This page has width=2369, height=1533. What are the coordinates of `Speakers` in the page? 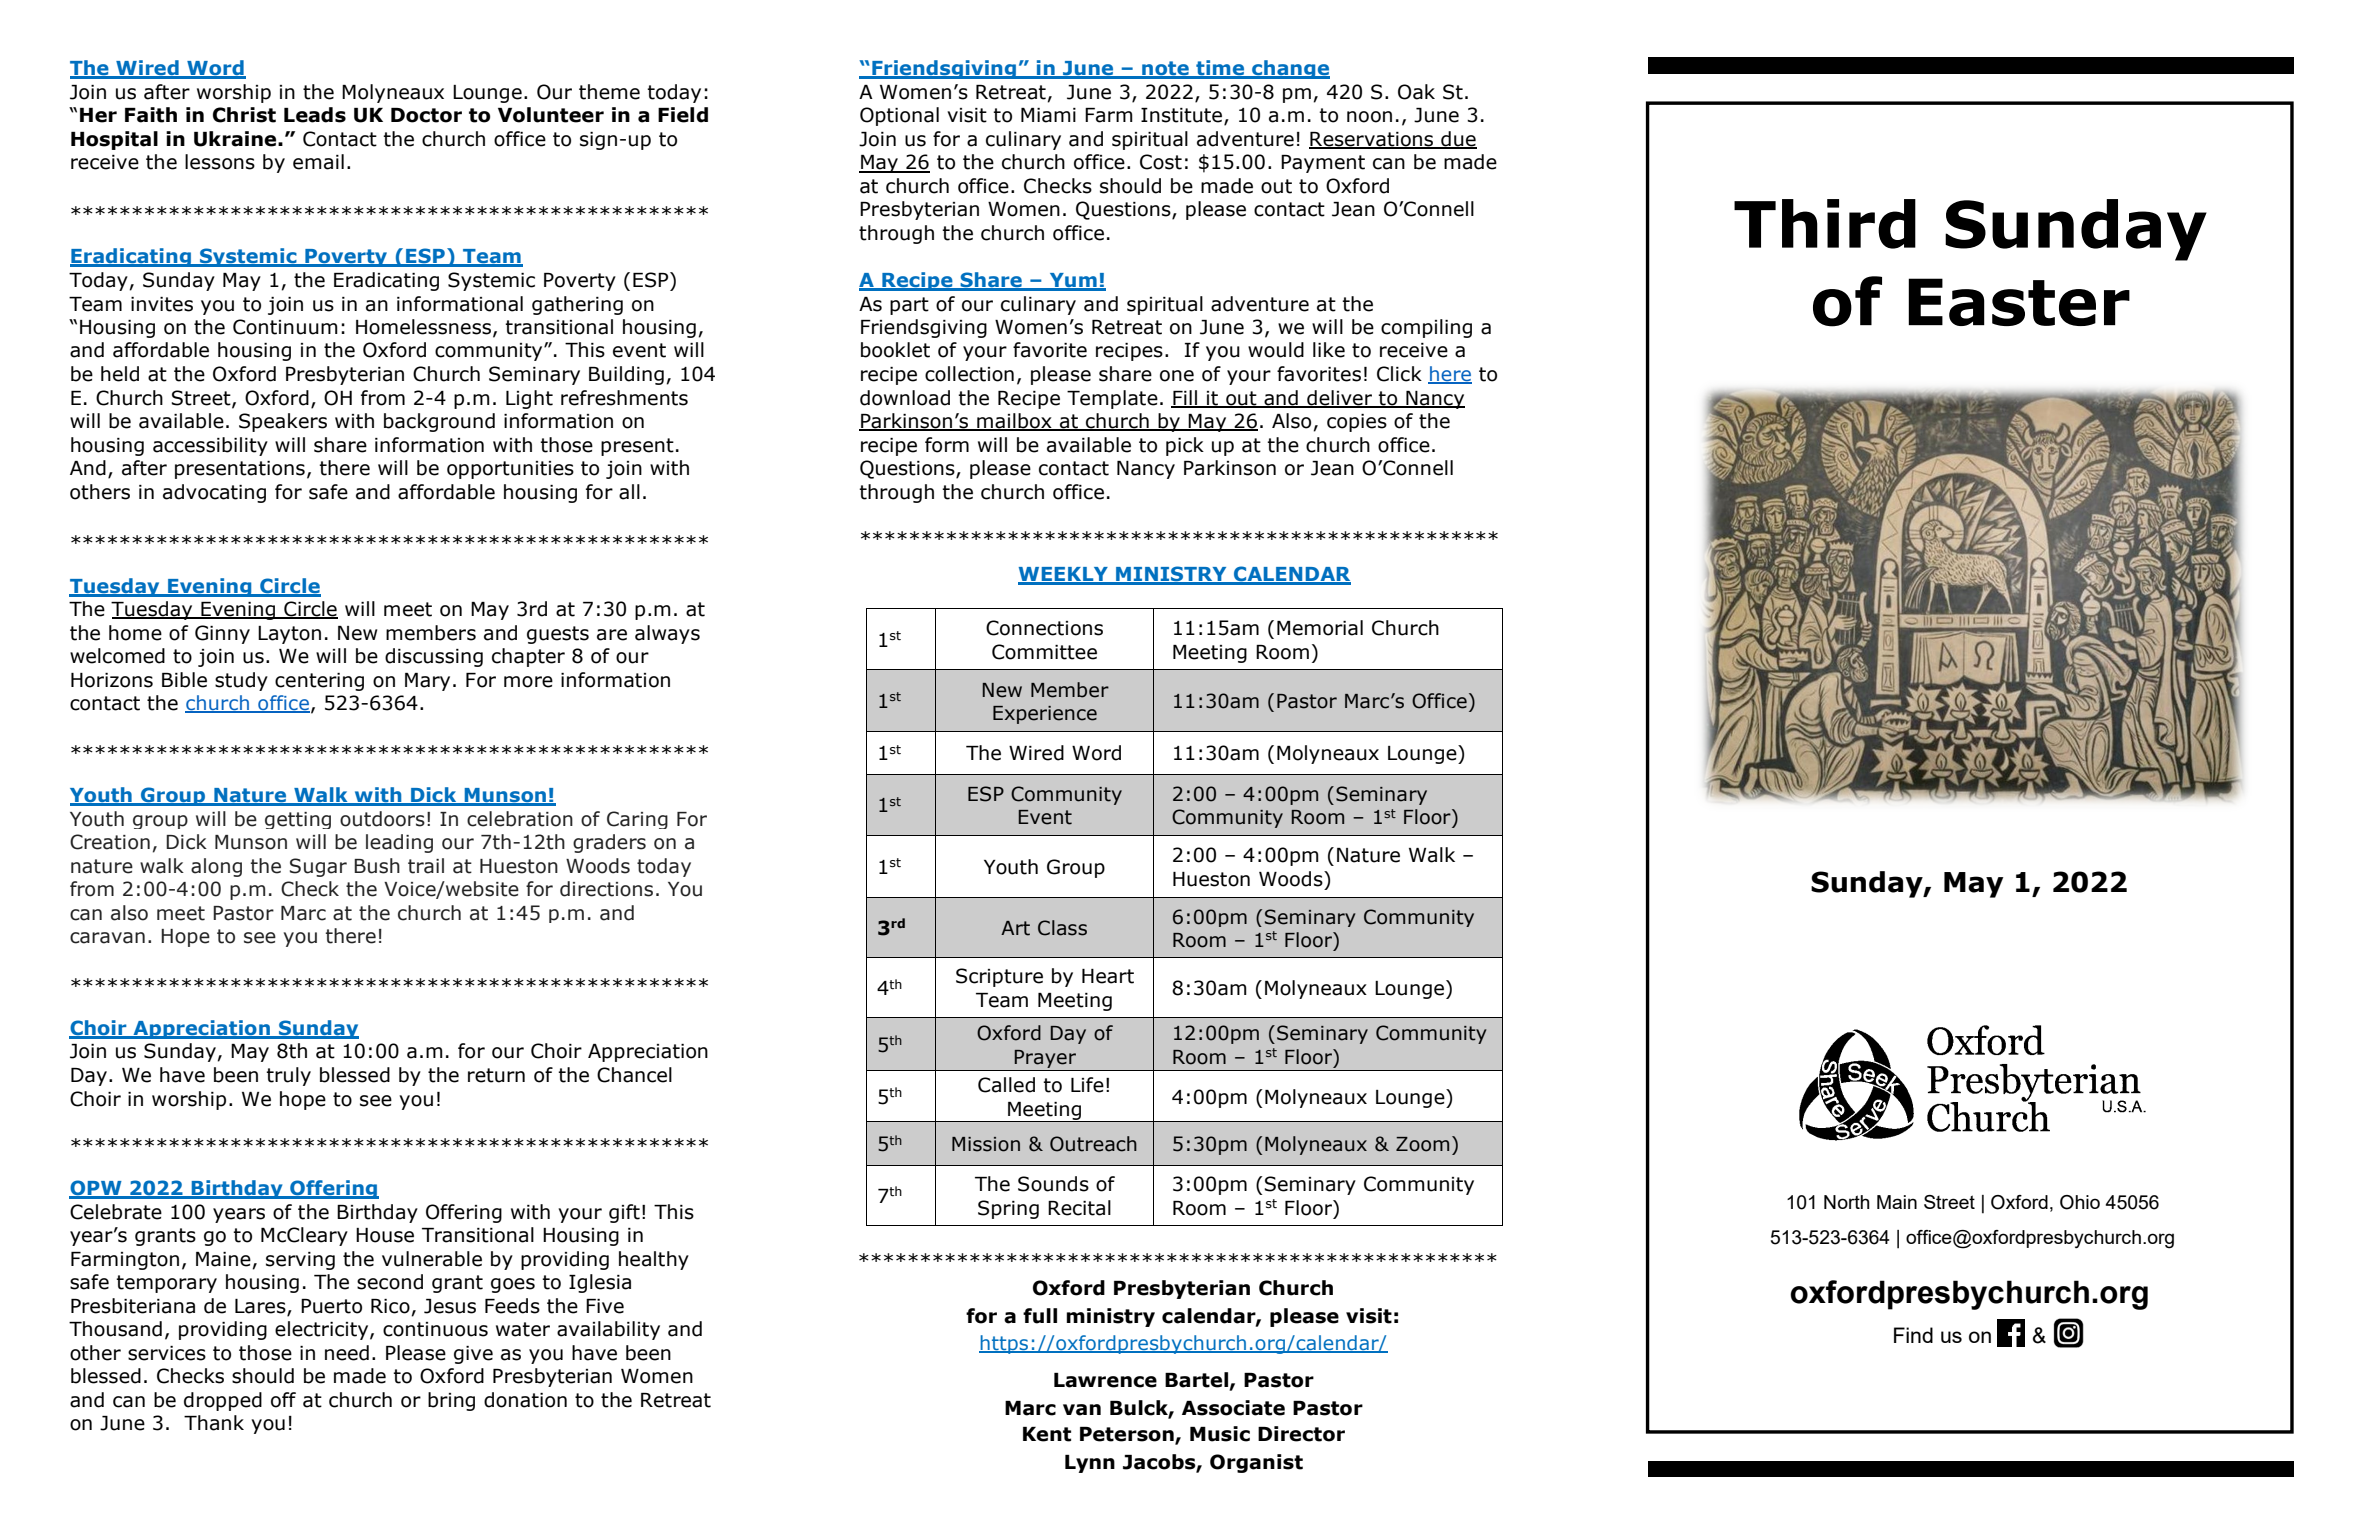 It's located at (283, 422).
